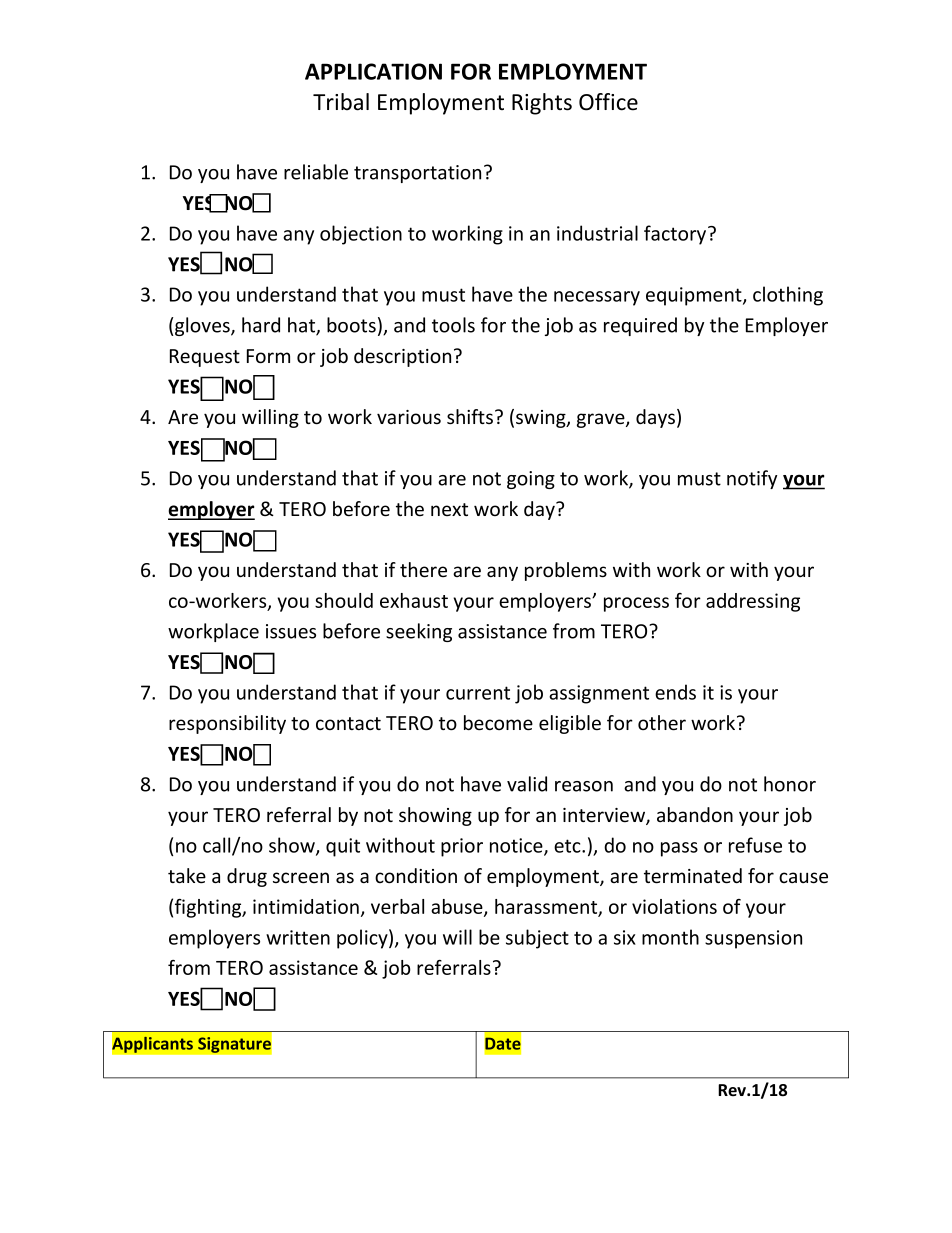 The width and height of the screenshot is (952, 1233). What do you see at coordinates (608, 102) in the screenshot?
I see `Office` at bounding box center [608, 102].
